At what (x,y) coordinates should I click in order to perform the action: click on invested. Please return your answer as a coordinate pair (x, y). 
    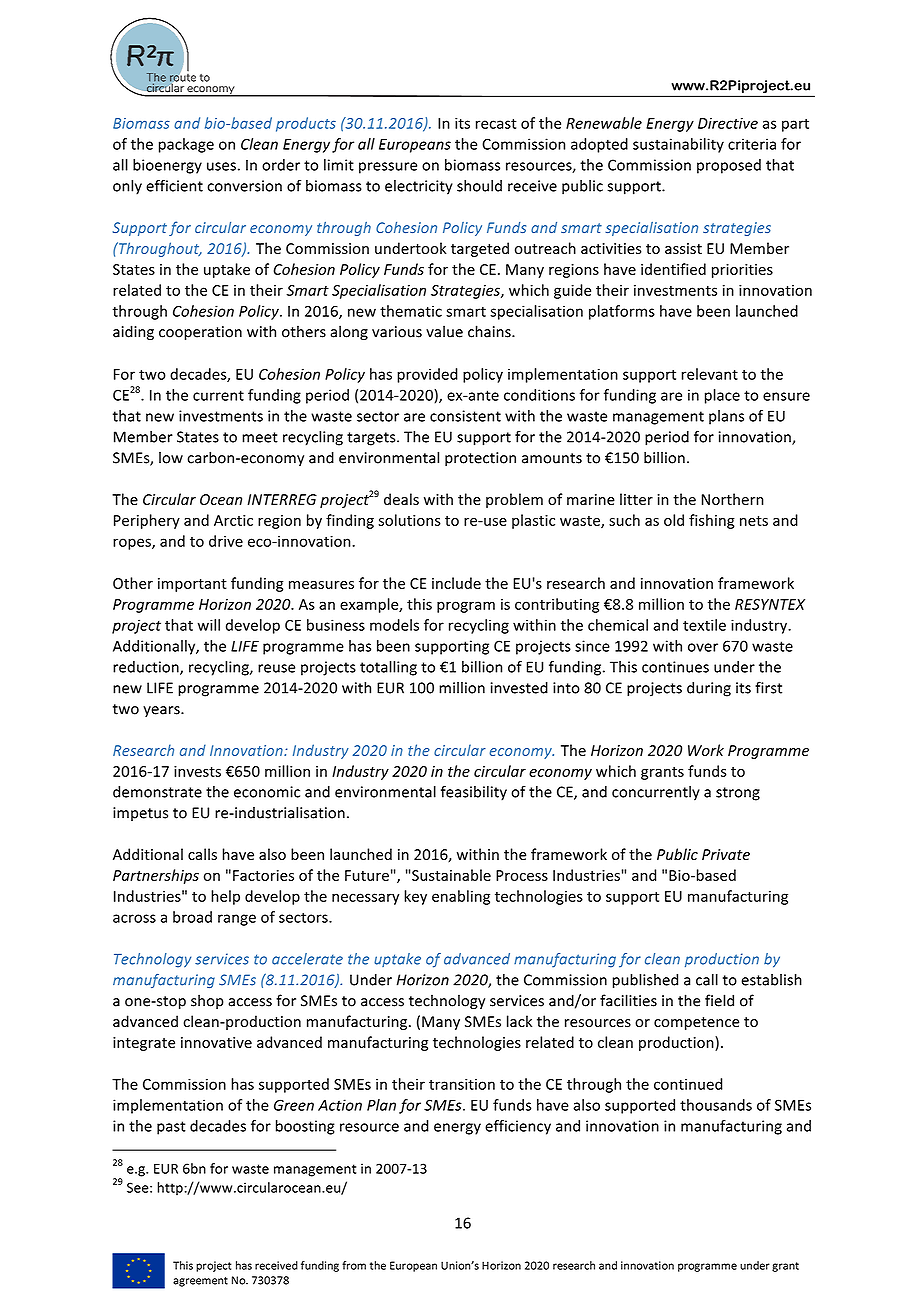
    Looking at the image, I should click on (519, 688).
